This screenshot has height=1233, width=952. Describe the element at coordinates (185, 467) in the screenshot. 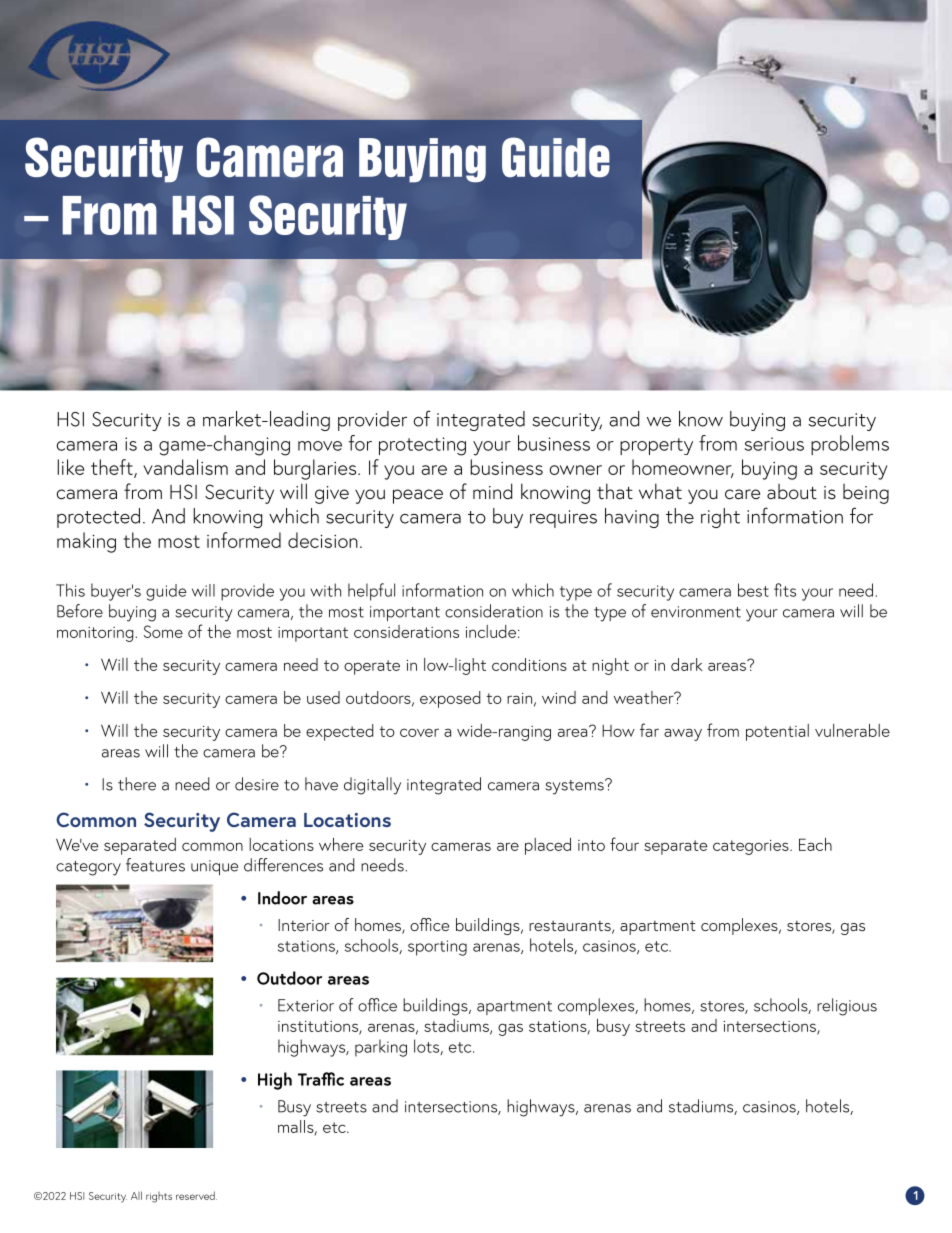

I see `vandalism` at that location.
